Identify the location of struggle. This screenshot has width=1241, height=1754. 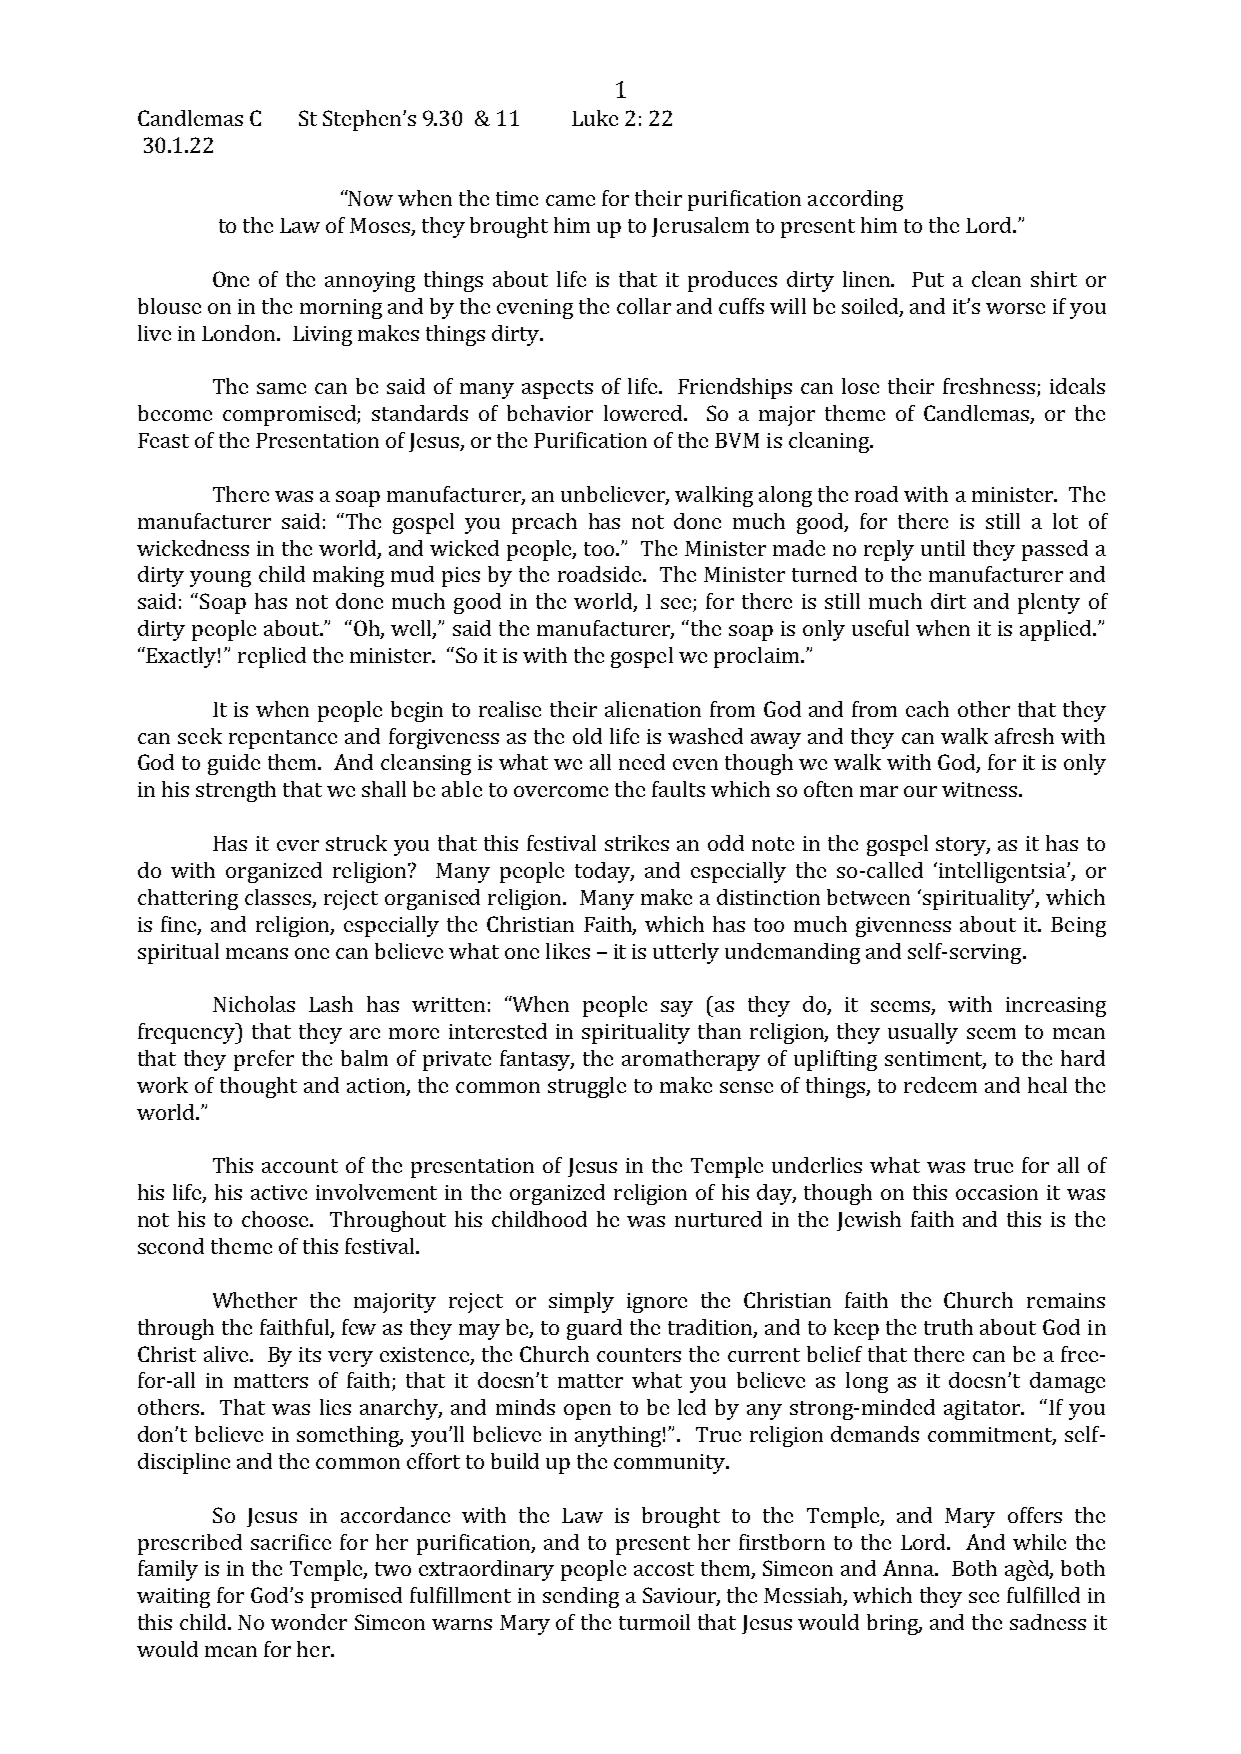
(587, 1087).
